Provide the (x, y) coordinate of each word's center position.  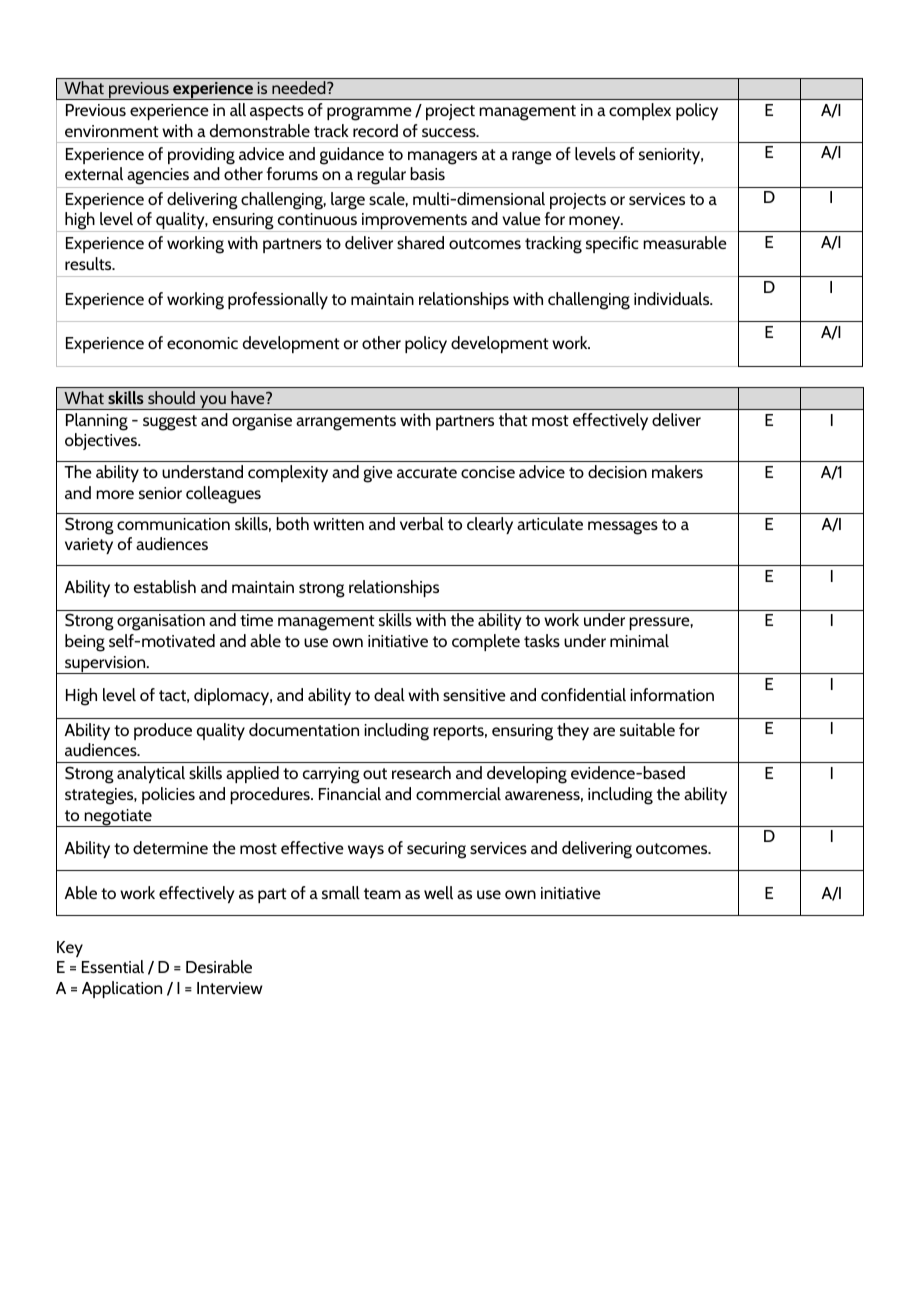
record (375, 130)
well (438, 892)
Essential (113, 966)
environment (112, 131)
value (521, 218)
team (382, 893)
